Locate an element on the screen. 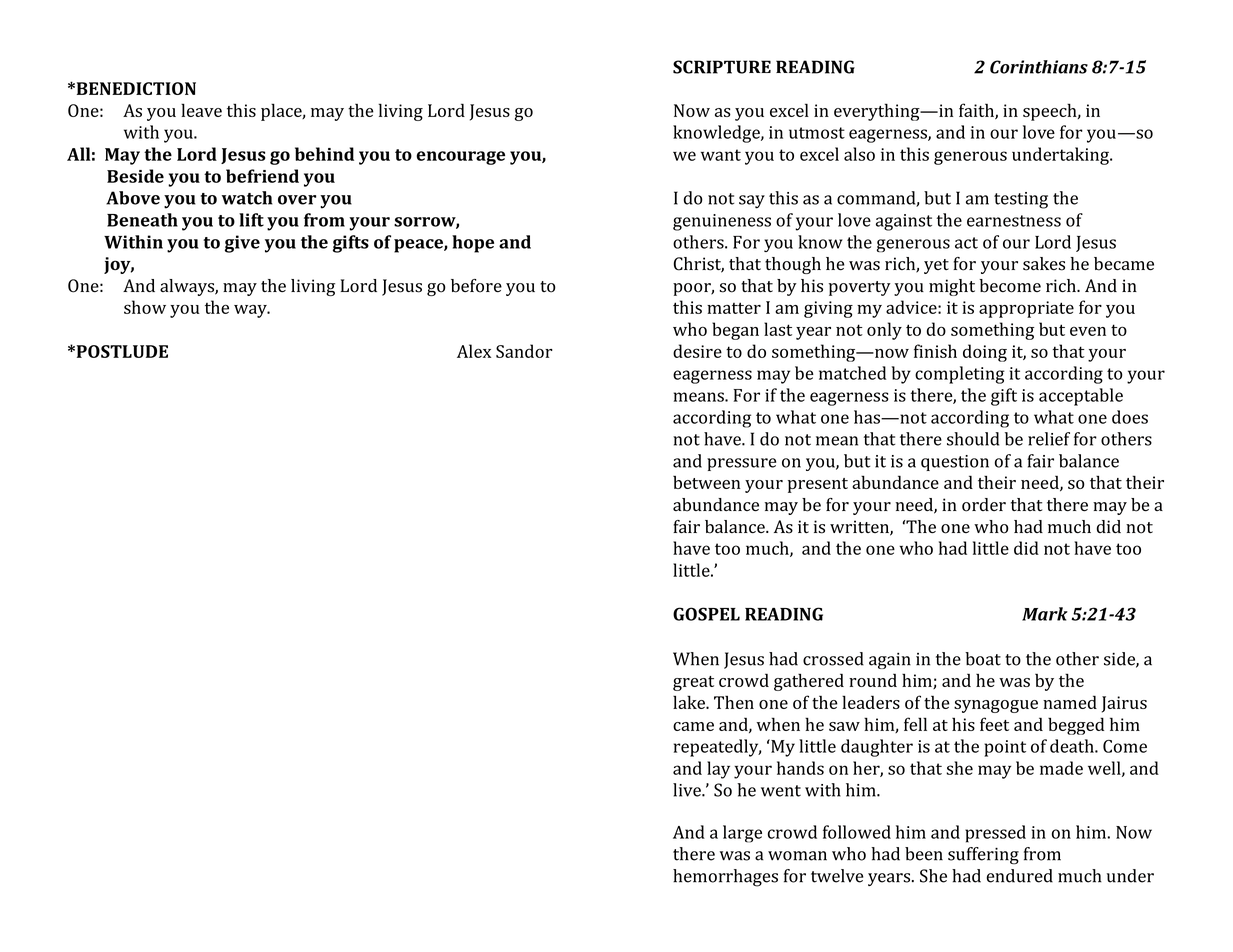  hemorrhages is located at coordinates (725, 878).
